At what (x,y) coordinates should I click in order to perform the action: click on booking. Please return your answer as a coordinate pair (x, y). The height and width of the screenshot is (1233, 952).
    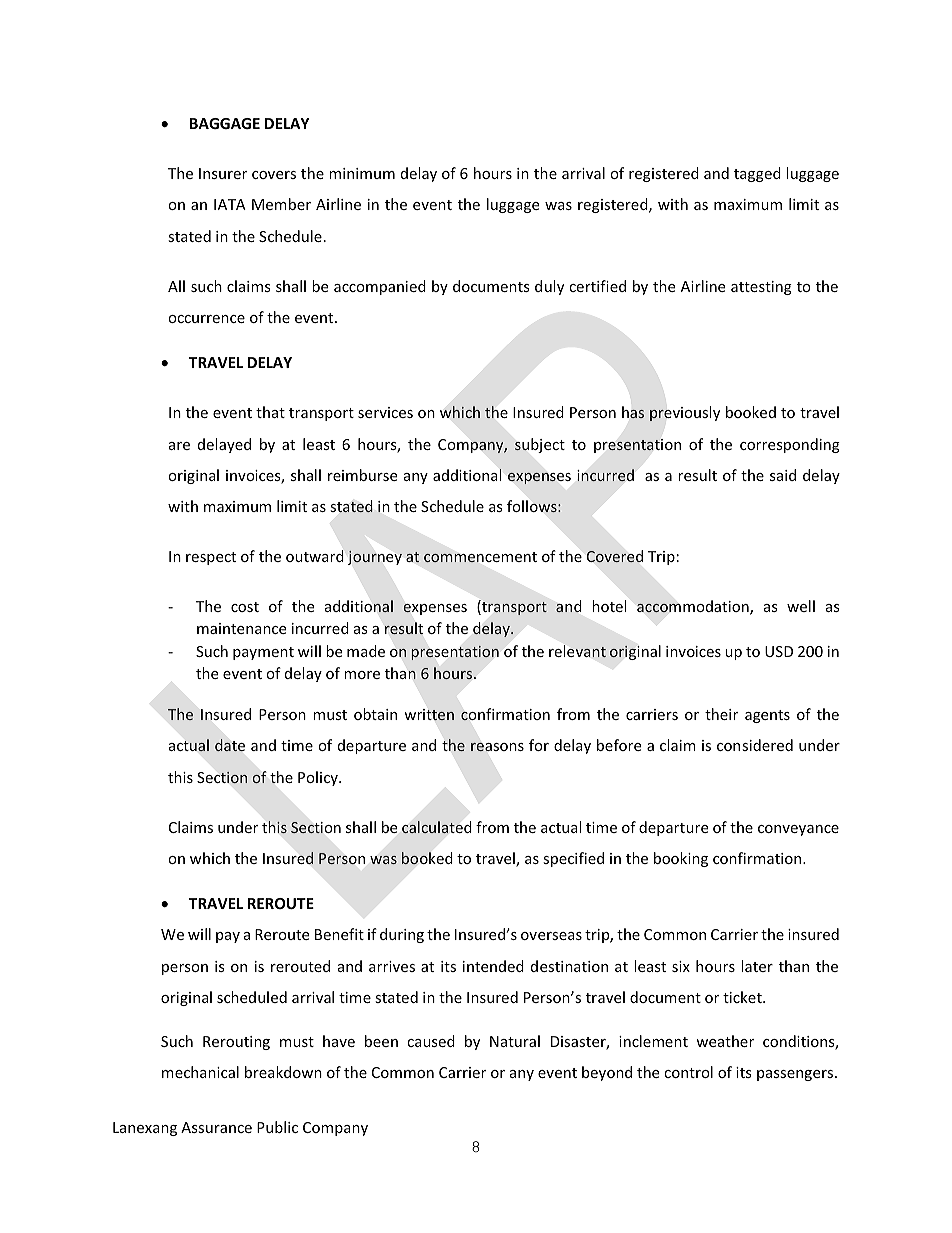
    Looking at the image, I should click on (681, 859).
